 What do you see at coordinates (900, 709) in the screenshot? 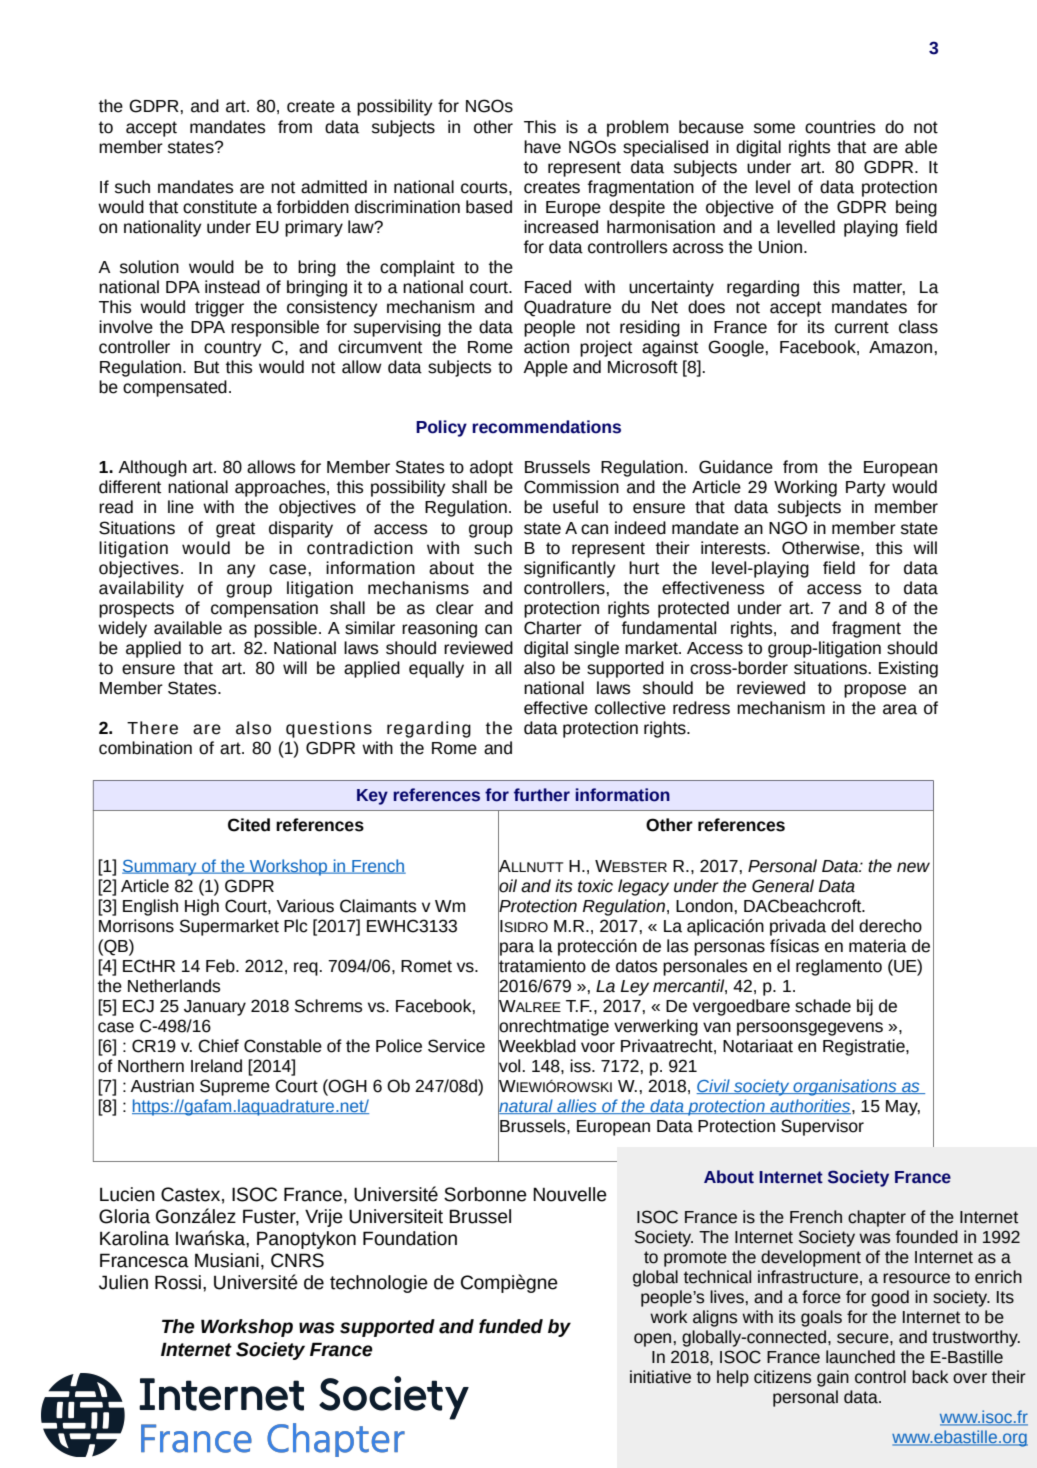
I see `area` at bounding box center [900, 709].
